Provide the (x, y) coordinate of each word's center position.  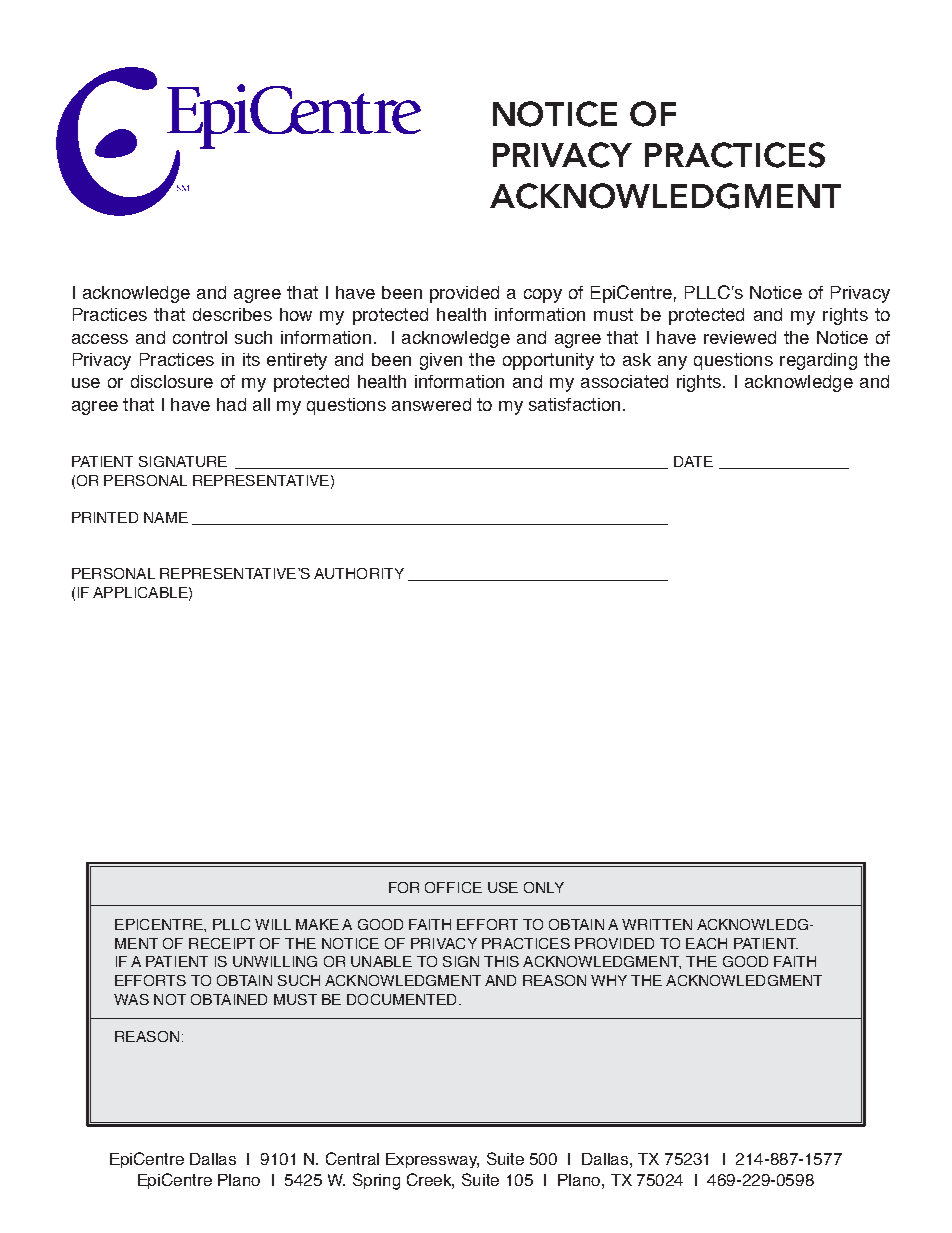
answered (431, 404)
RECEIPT (222, 943)
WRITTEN (657, 924)
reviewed (740, 337)
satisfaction (574, 404)
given (441, 361)
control (200, 337)
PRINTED (105, 517)
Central (352, 1158)
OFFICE (453, 887)
